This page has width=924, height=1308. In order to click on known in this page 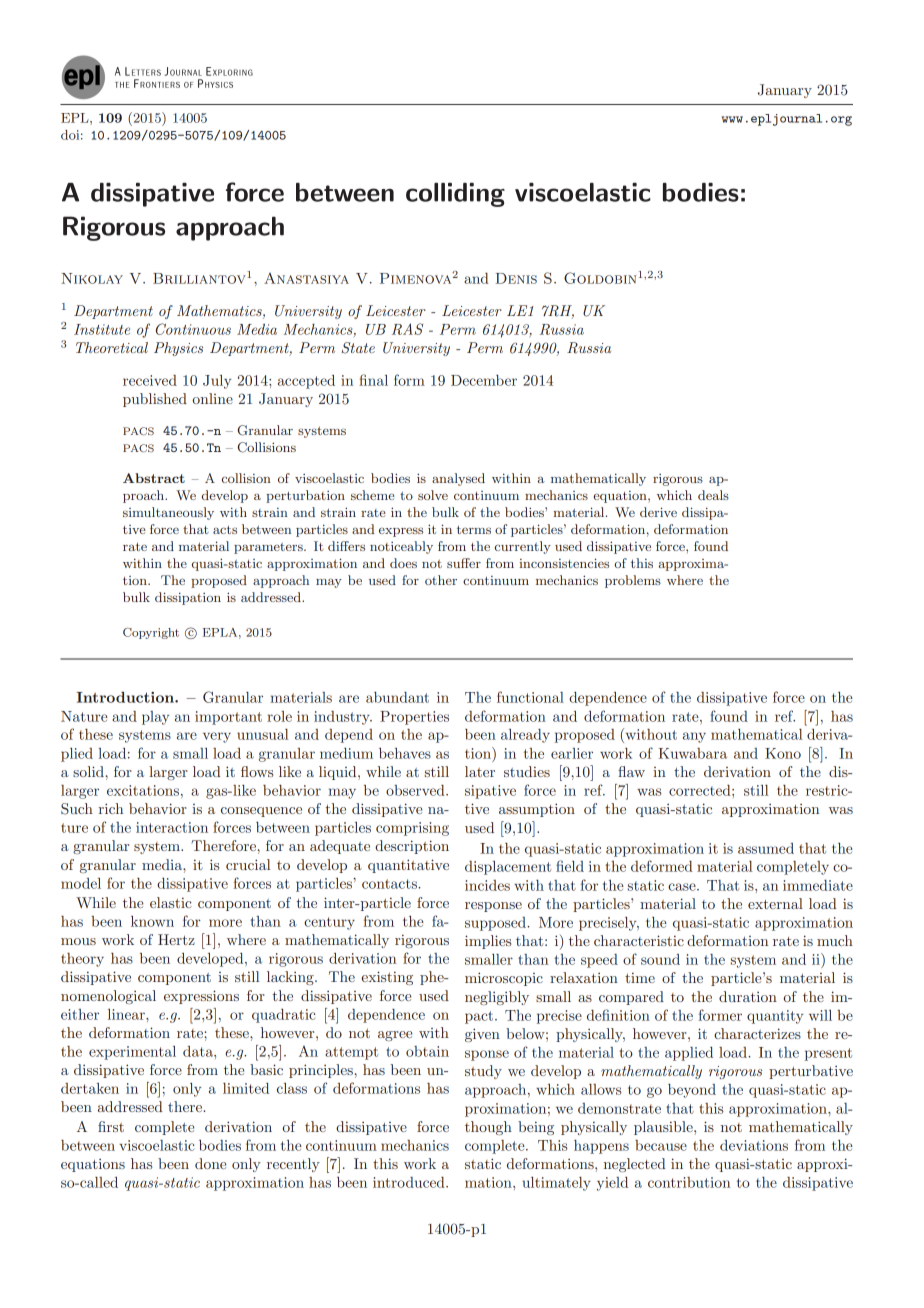, I will do `click(152, 921)`.
